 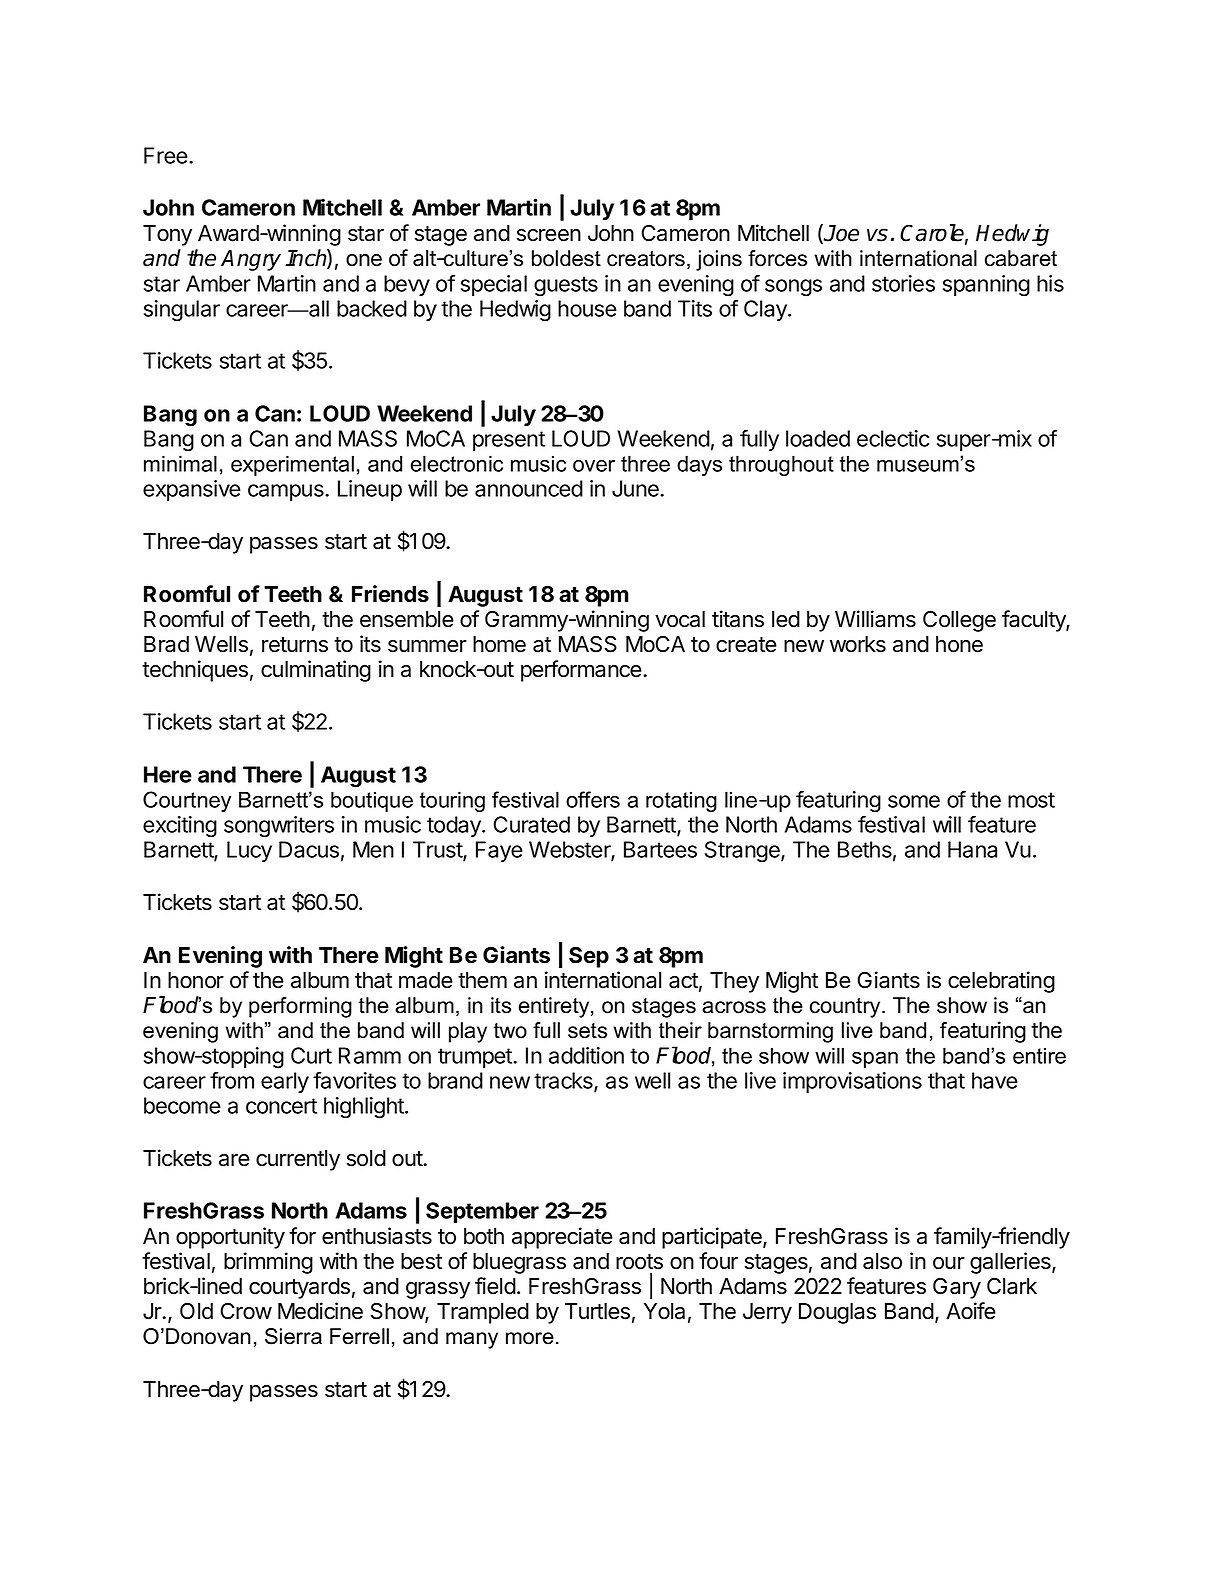 What do you see at coordinates (959, 621) in the screenshot?
I see `College` at bounding box center [959, 621].
